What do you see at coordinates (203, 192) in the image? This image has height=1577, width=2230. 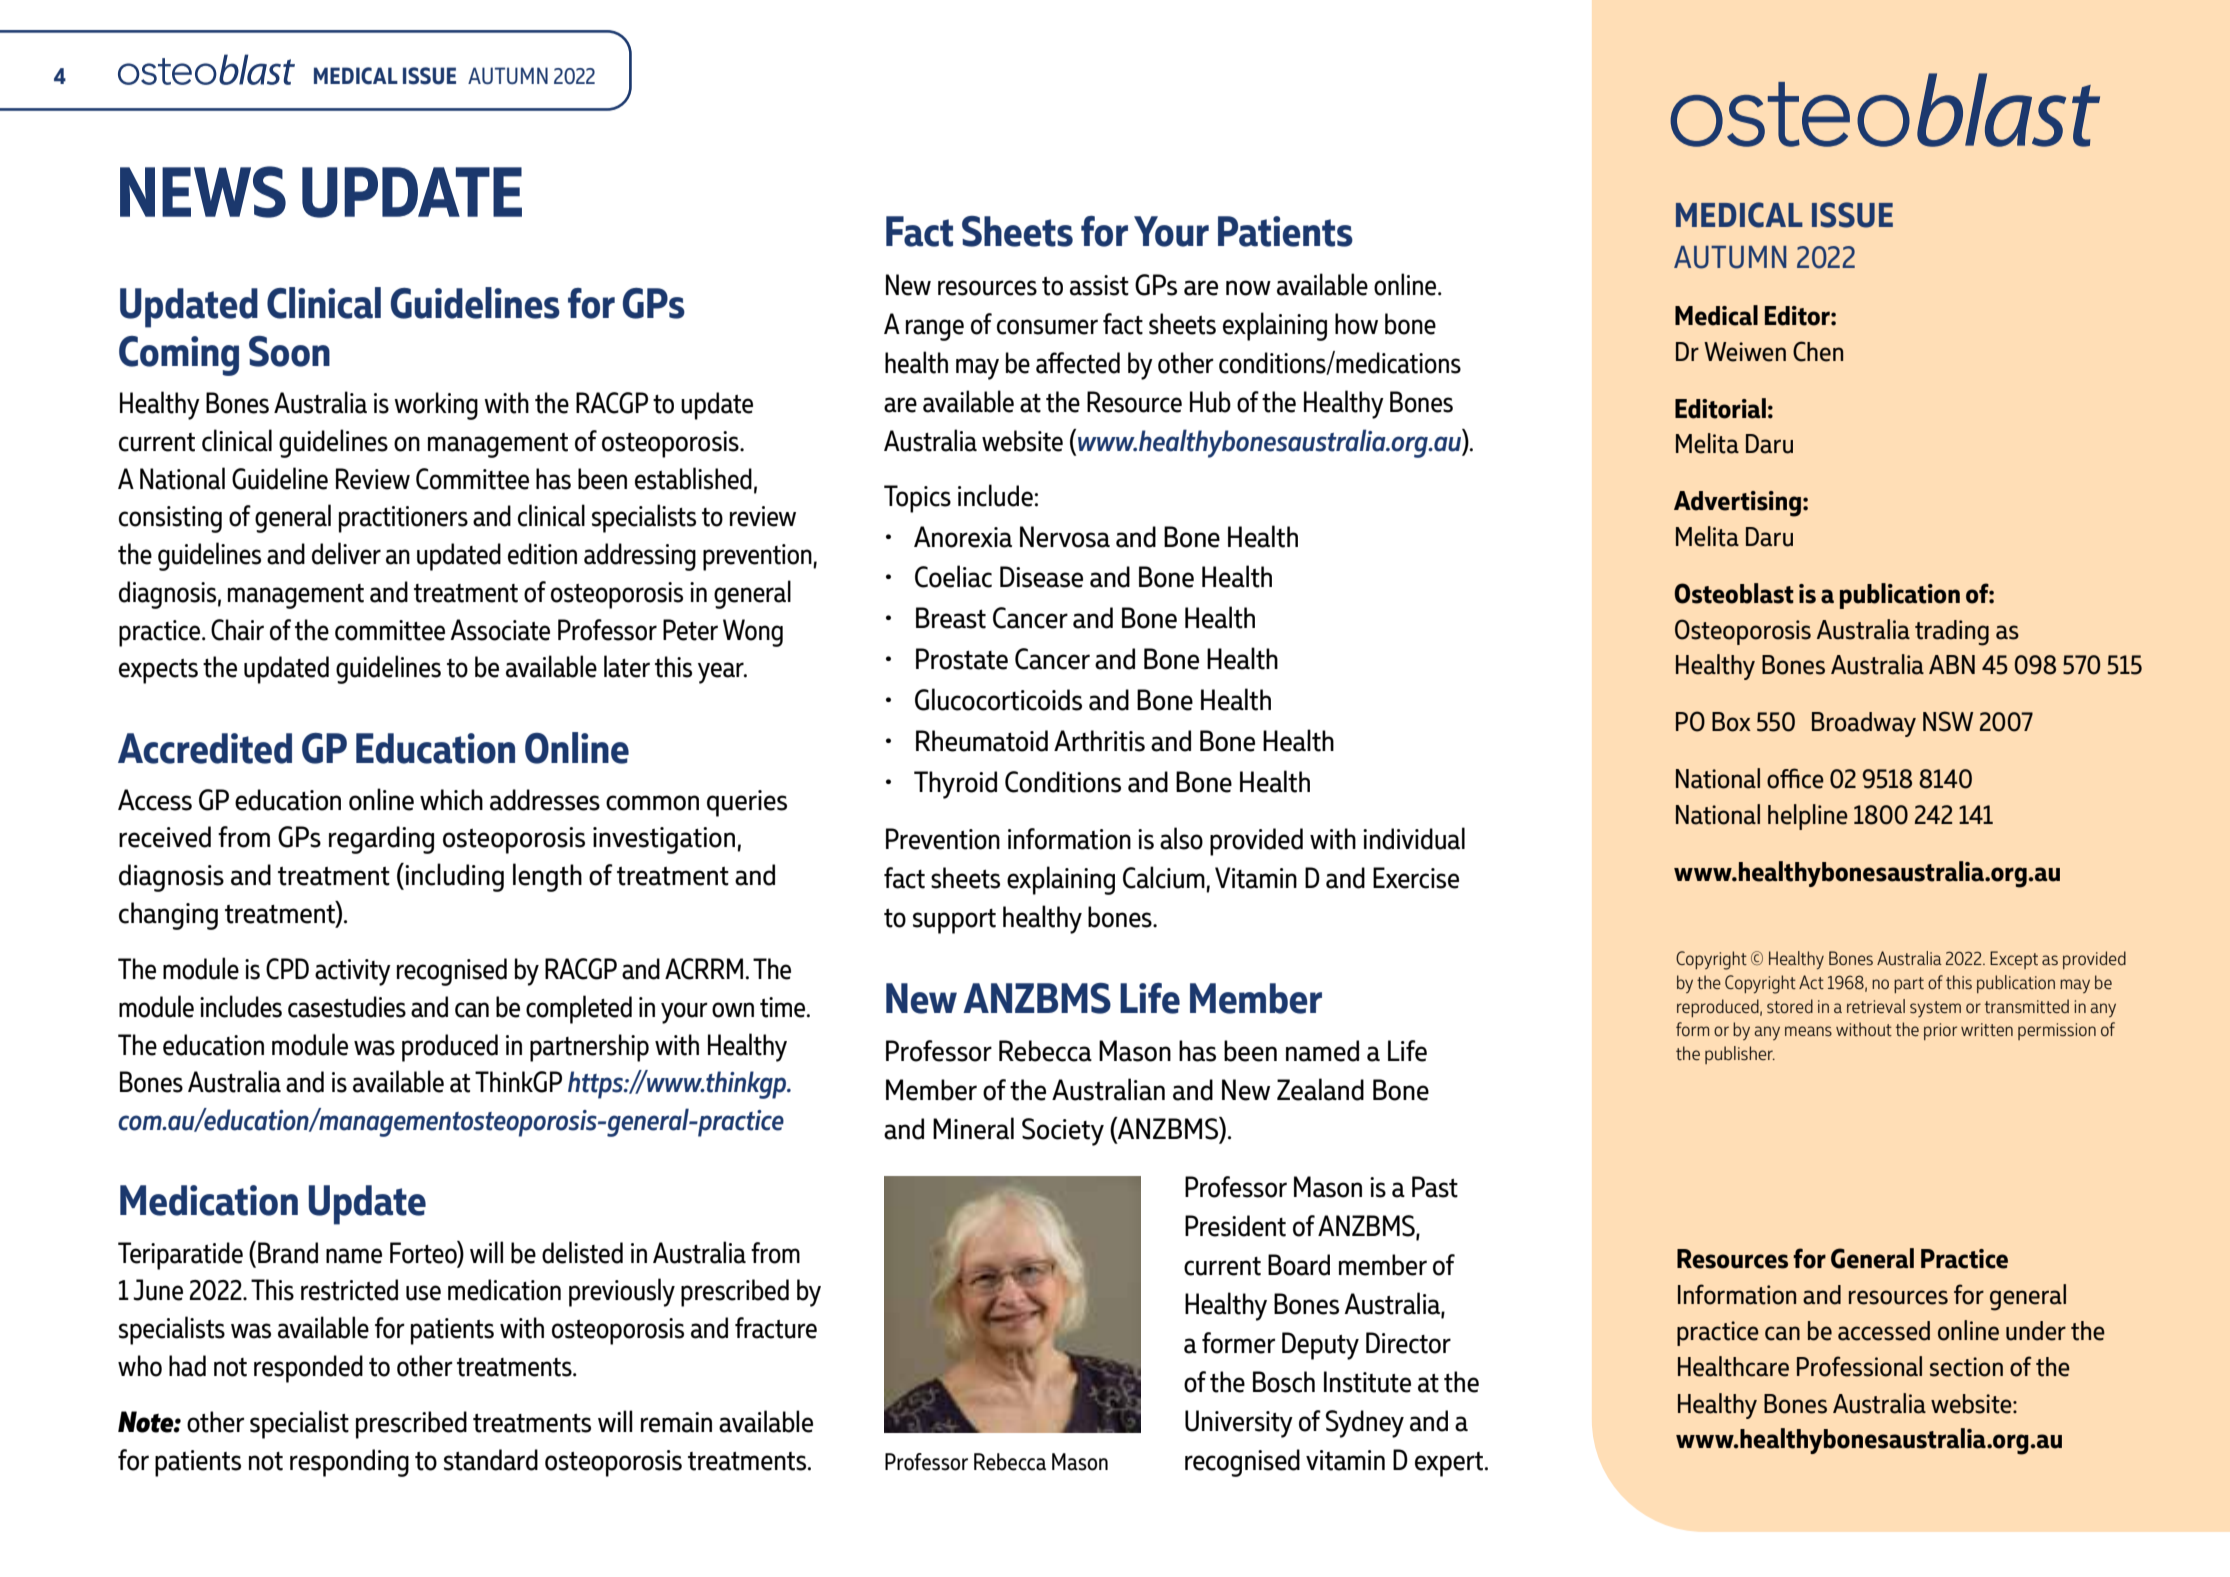 I see `NEWS` at bounding box center [203, 192].
